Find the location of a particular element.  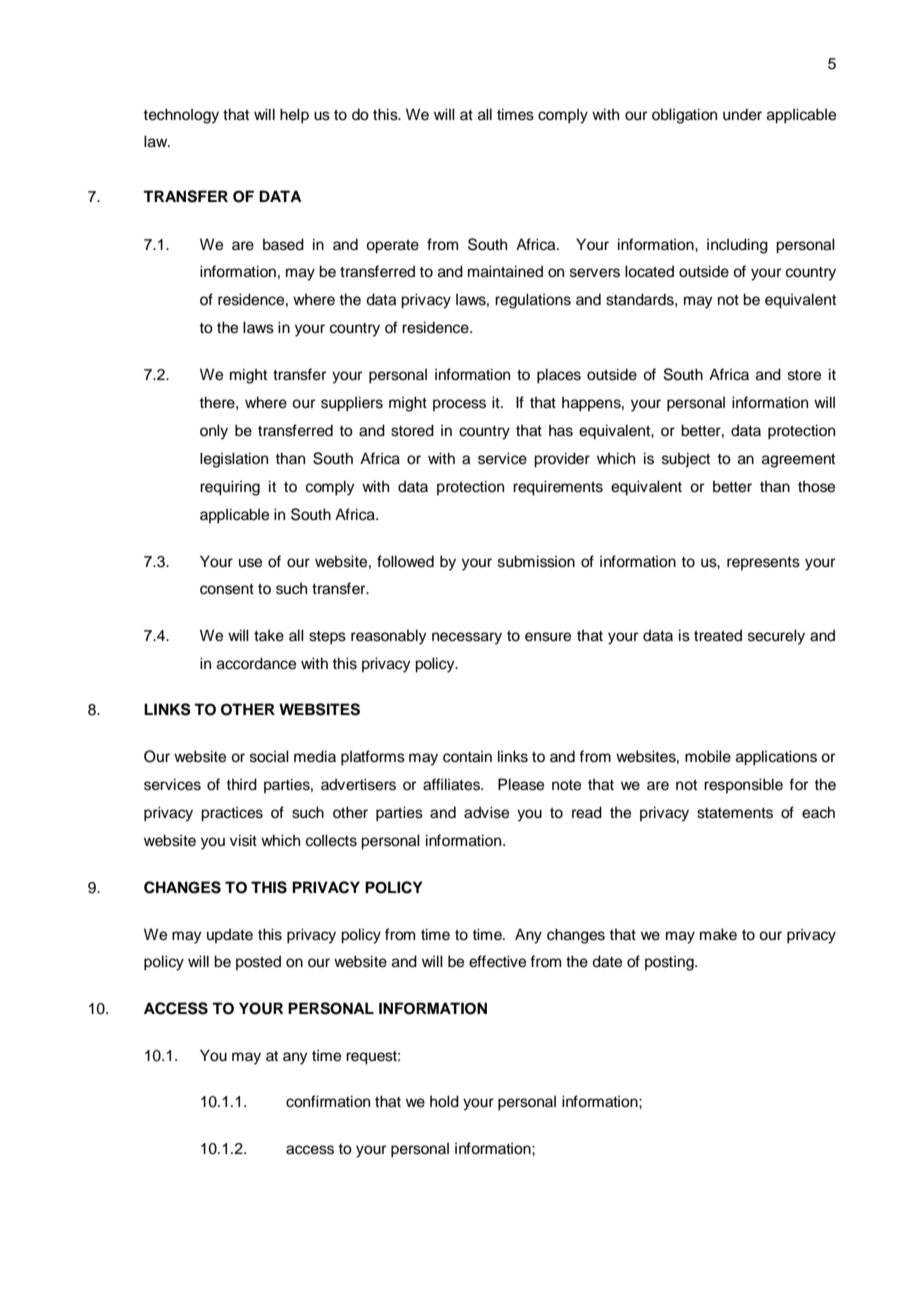

treated is located at coordinates (718, 635).
